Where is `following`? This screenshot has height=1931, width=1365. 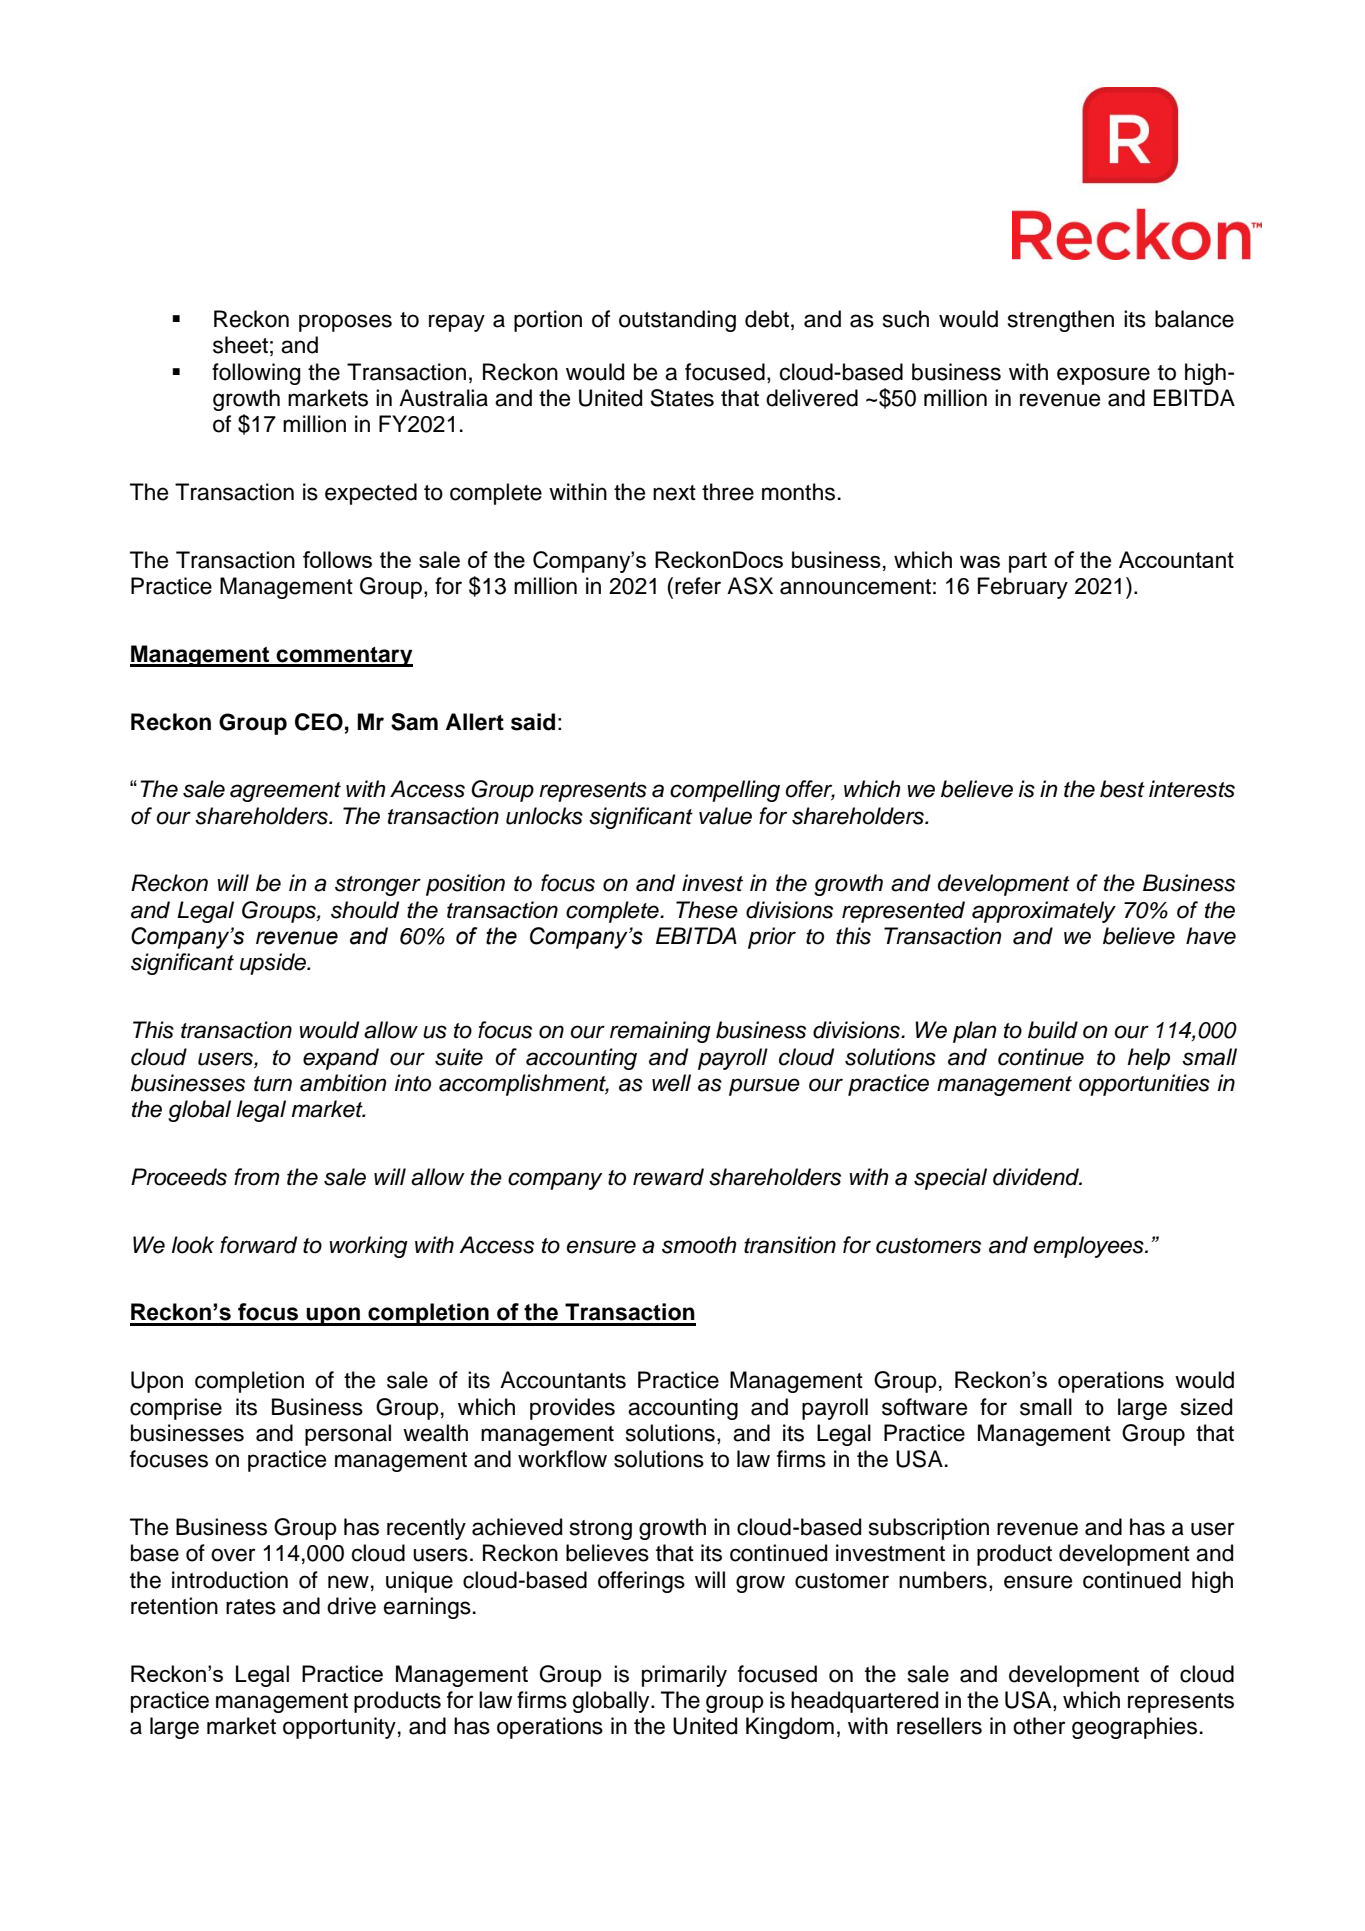 following is located at coordinates (256, 374).
